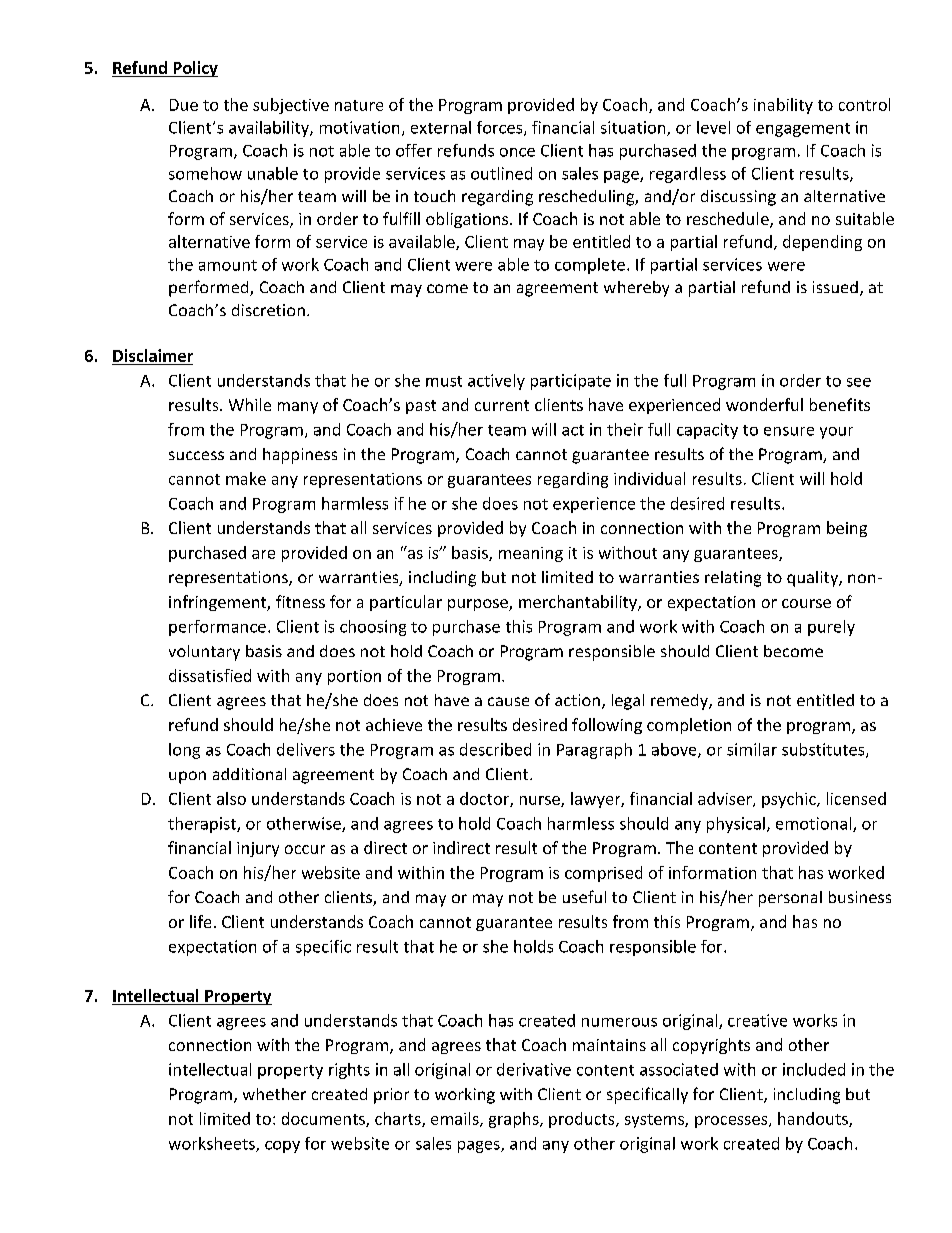 The height and width of the screenshot is (1233, 952). Describe the element at coordinates (783, 106) in the screenshot. I see `inability` at that location.
